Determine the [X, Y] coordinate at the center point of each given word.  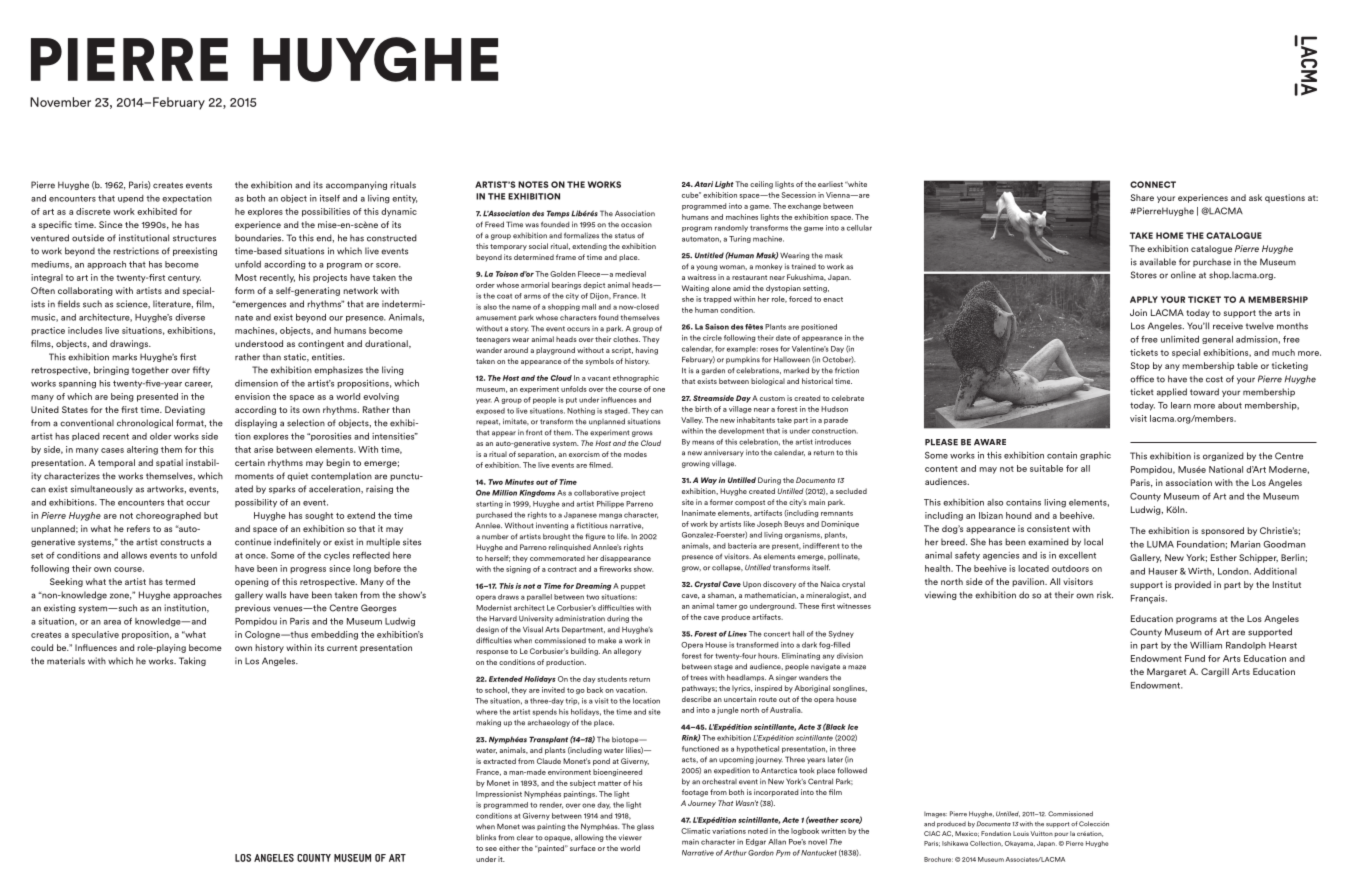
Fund [1195, 658]
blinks [486, 837]
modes [635, 454]
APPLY [1144, 299]
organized [1223, 456]
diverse [190, 317]
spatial [169, 463]
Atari [703, 184]
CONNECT [1153, 184]
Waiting [695, 289]
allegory [627, 652]
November [60, 102]
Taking [192, 661]
